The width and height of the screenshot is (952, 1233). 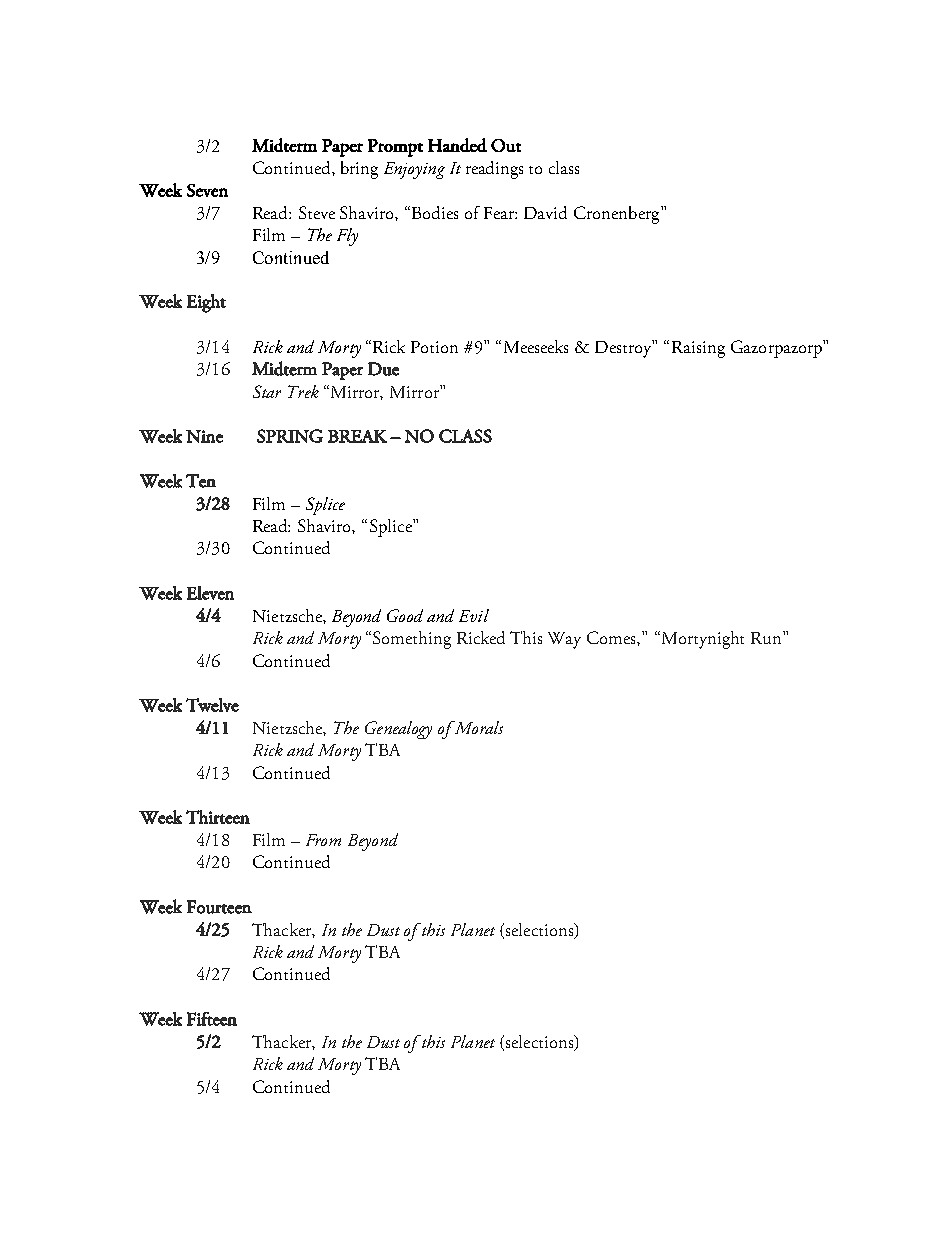 What do you see at coordinates (474, 615) in the screenshot?
I see `Evil` at bounding box center [474, 615].
